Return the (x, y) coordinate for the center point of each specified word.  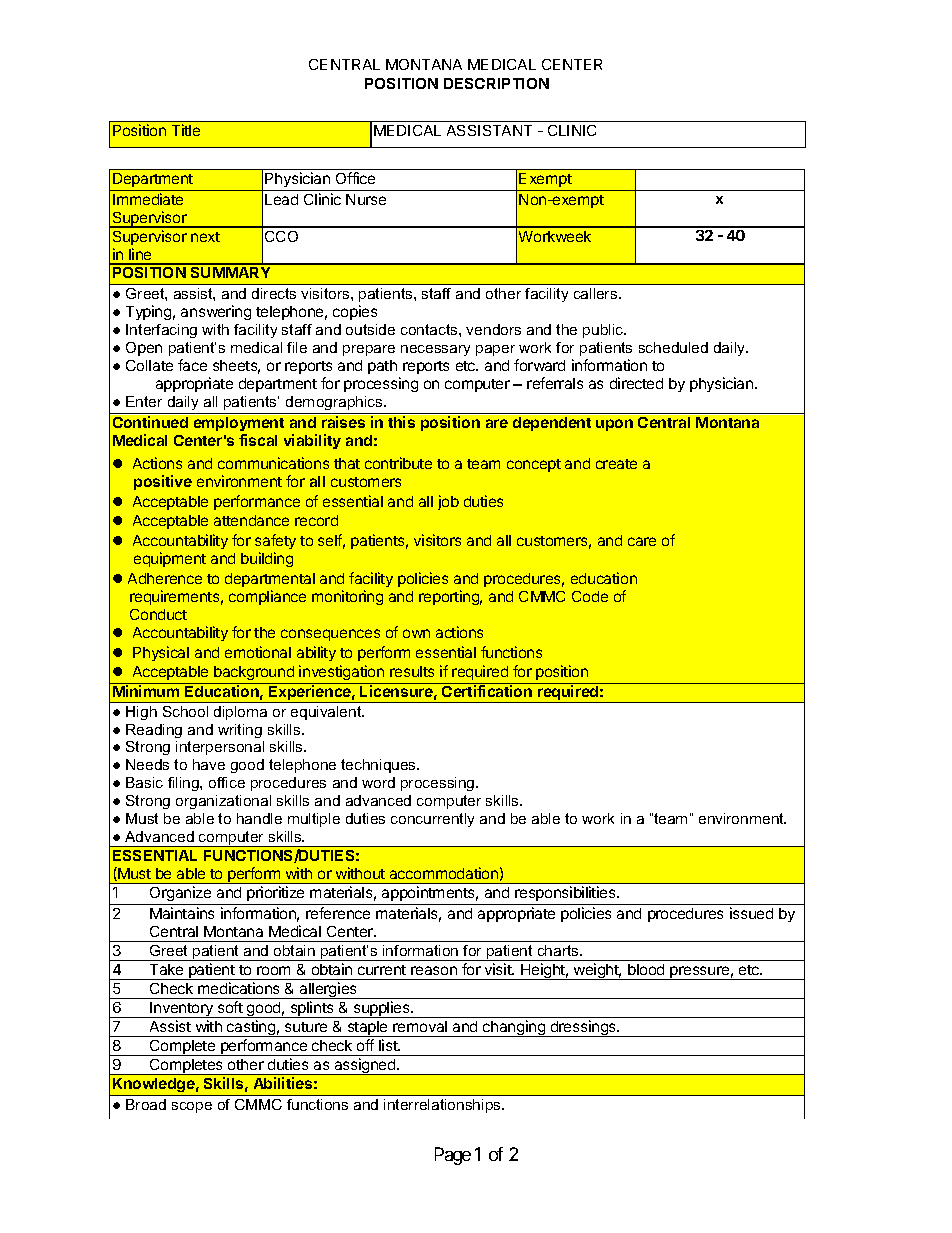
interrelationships (443, 1106)
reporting (450, 597)
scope (192, 1107)
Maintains (182, 913)
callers (597, 293)
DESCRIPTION (496, 83)
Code (590, 596)
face (192, 365)
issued (751, 913)
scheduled (673, 347)
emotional (258, 652)
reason (434, 970)
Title (186, 130)
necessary (435, 350)
